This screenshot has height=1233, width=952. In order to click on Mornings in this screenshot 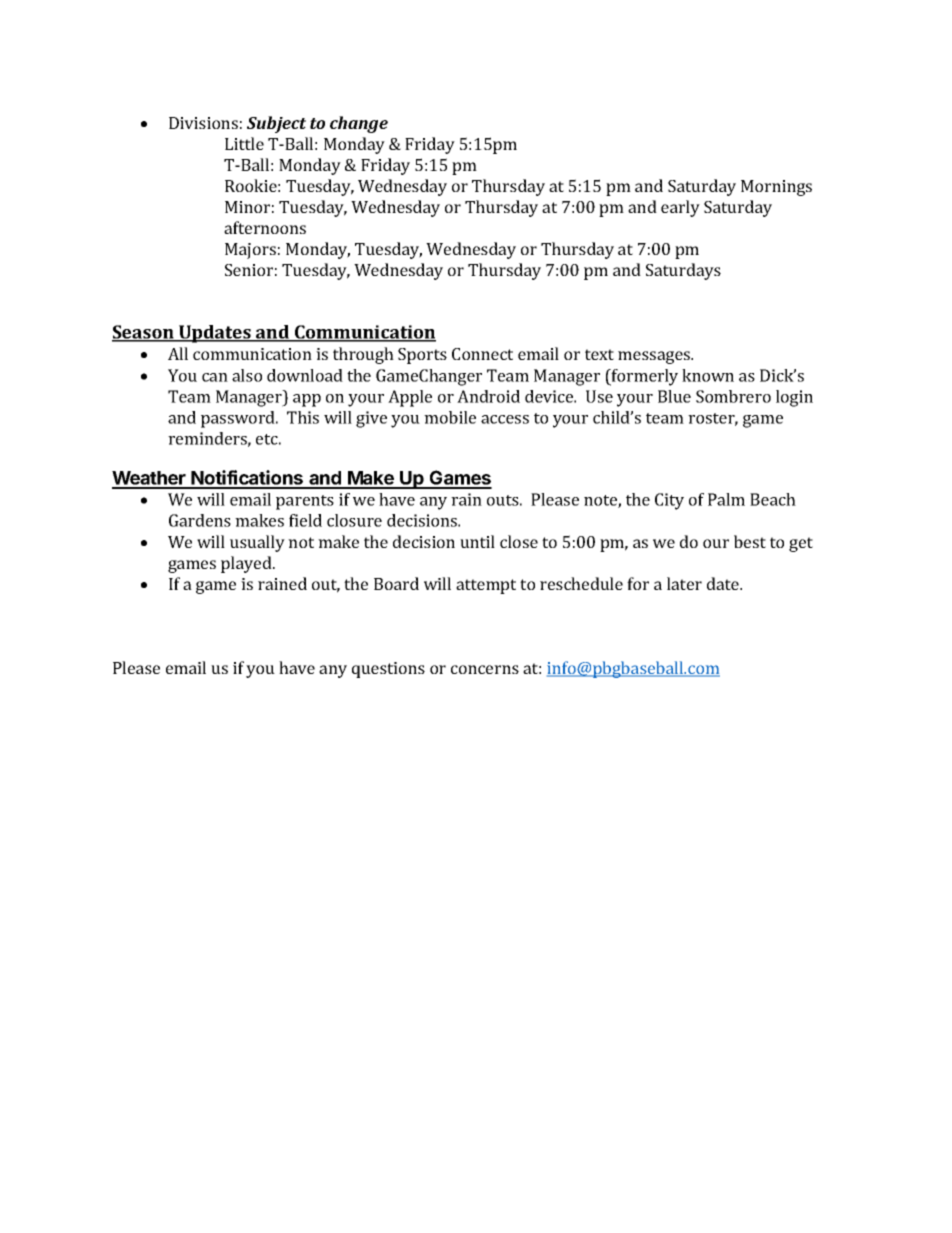, I will do `click(776, 188)`.
